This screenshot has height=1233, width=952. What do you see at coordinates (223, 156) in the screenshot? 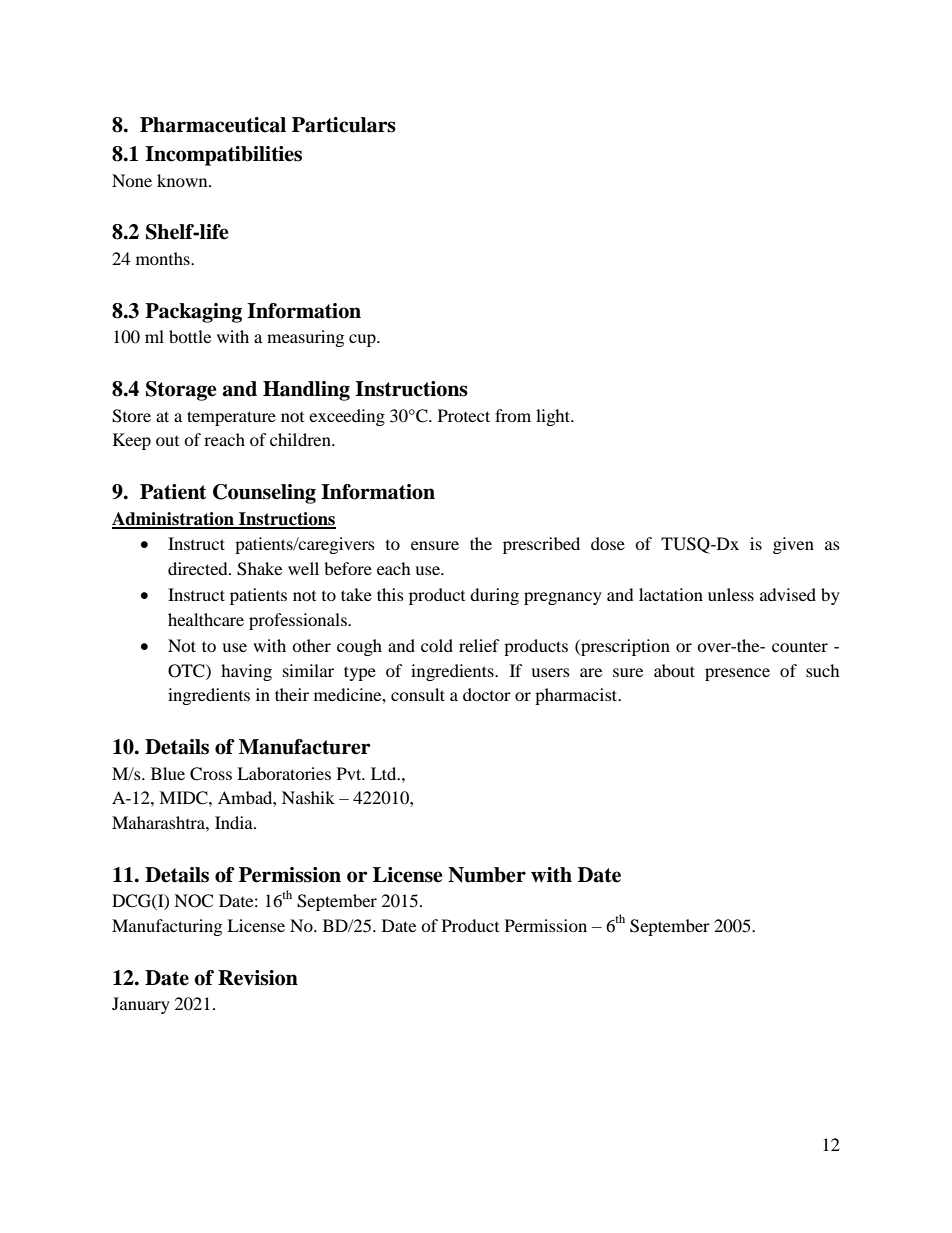
I see `Incompatibilities` at bounding box center [223, 156].
